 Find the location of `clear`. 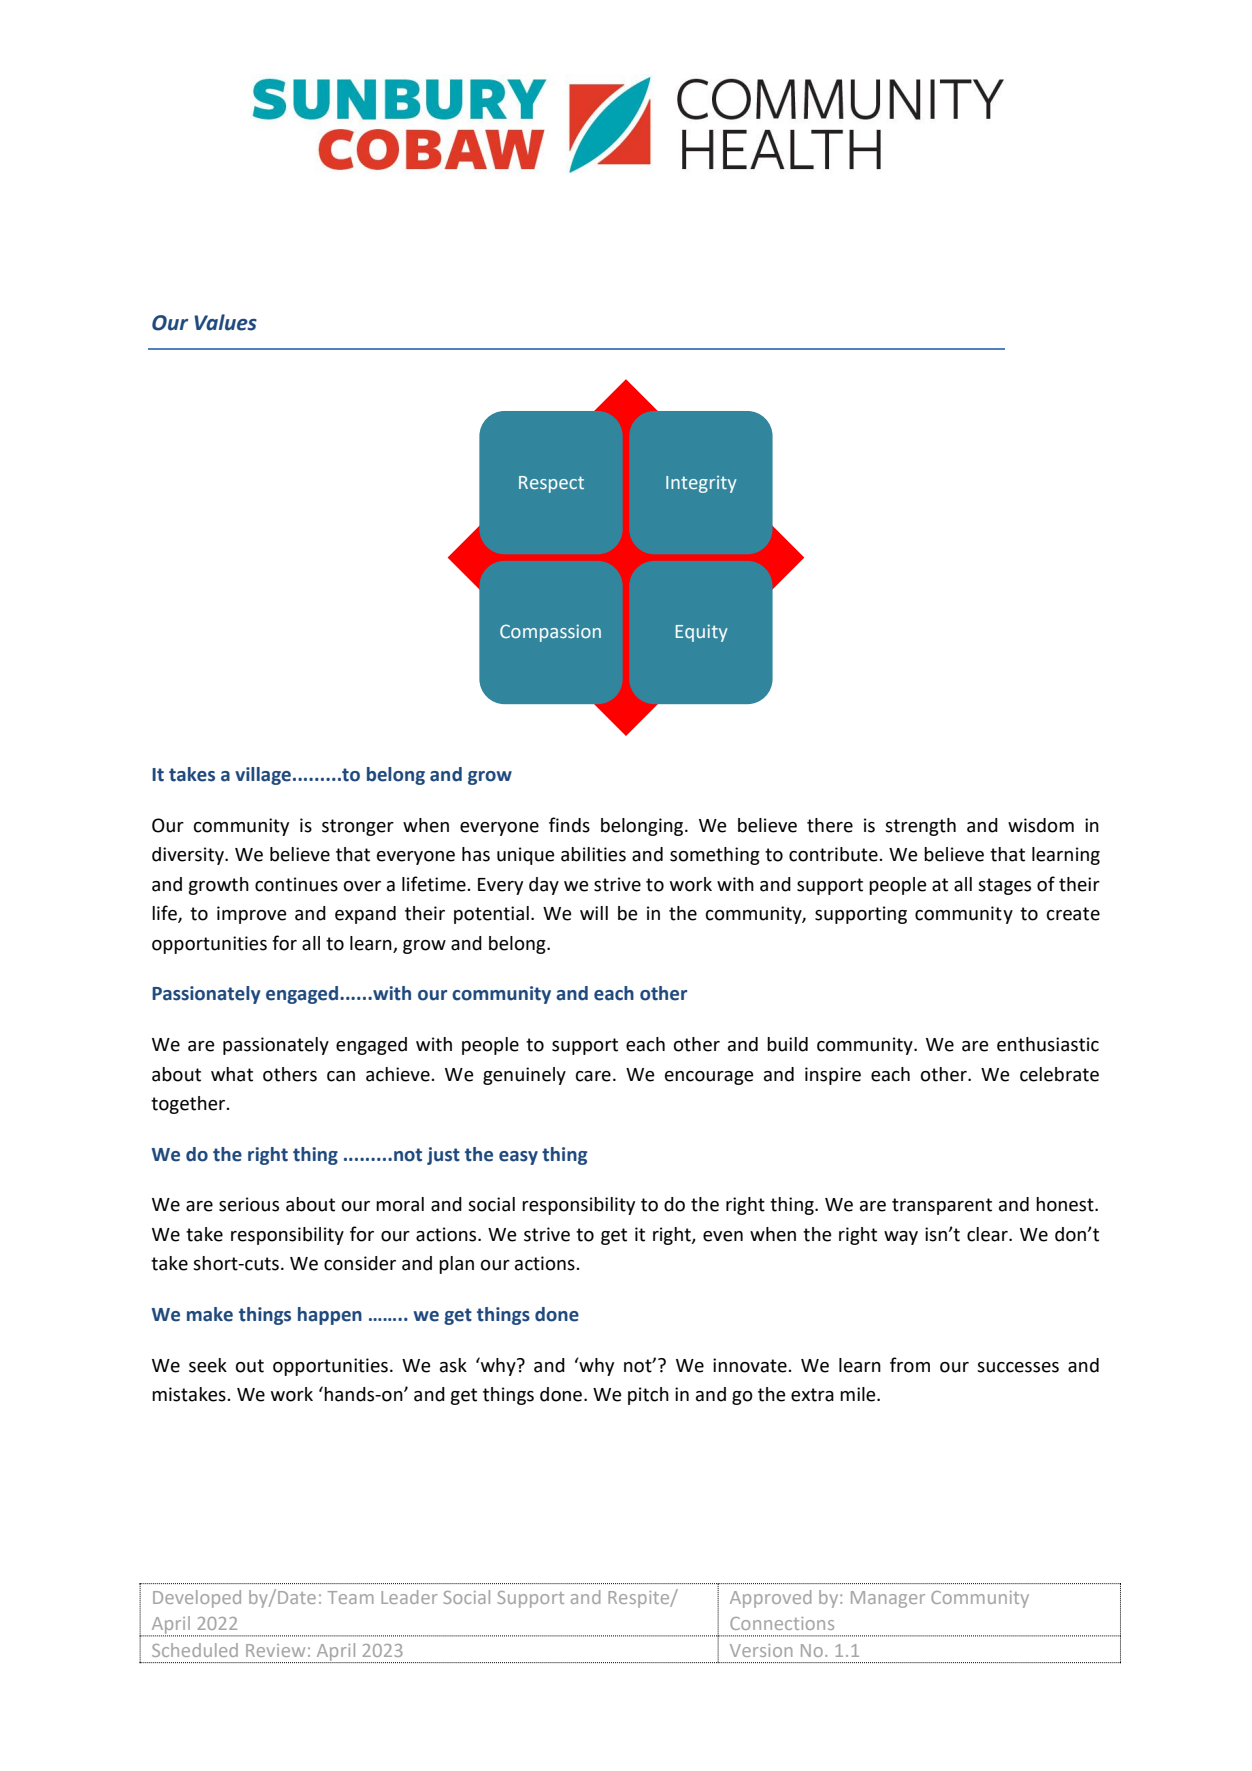

clear is located at coordinates (988, 1234).
